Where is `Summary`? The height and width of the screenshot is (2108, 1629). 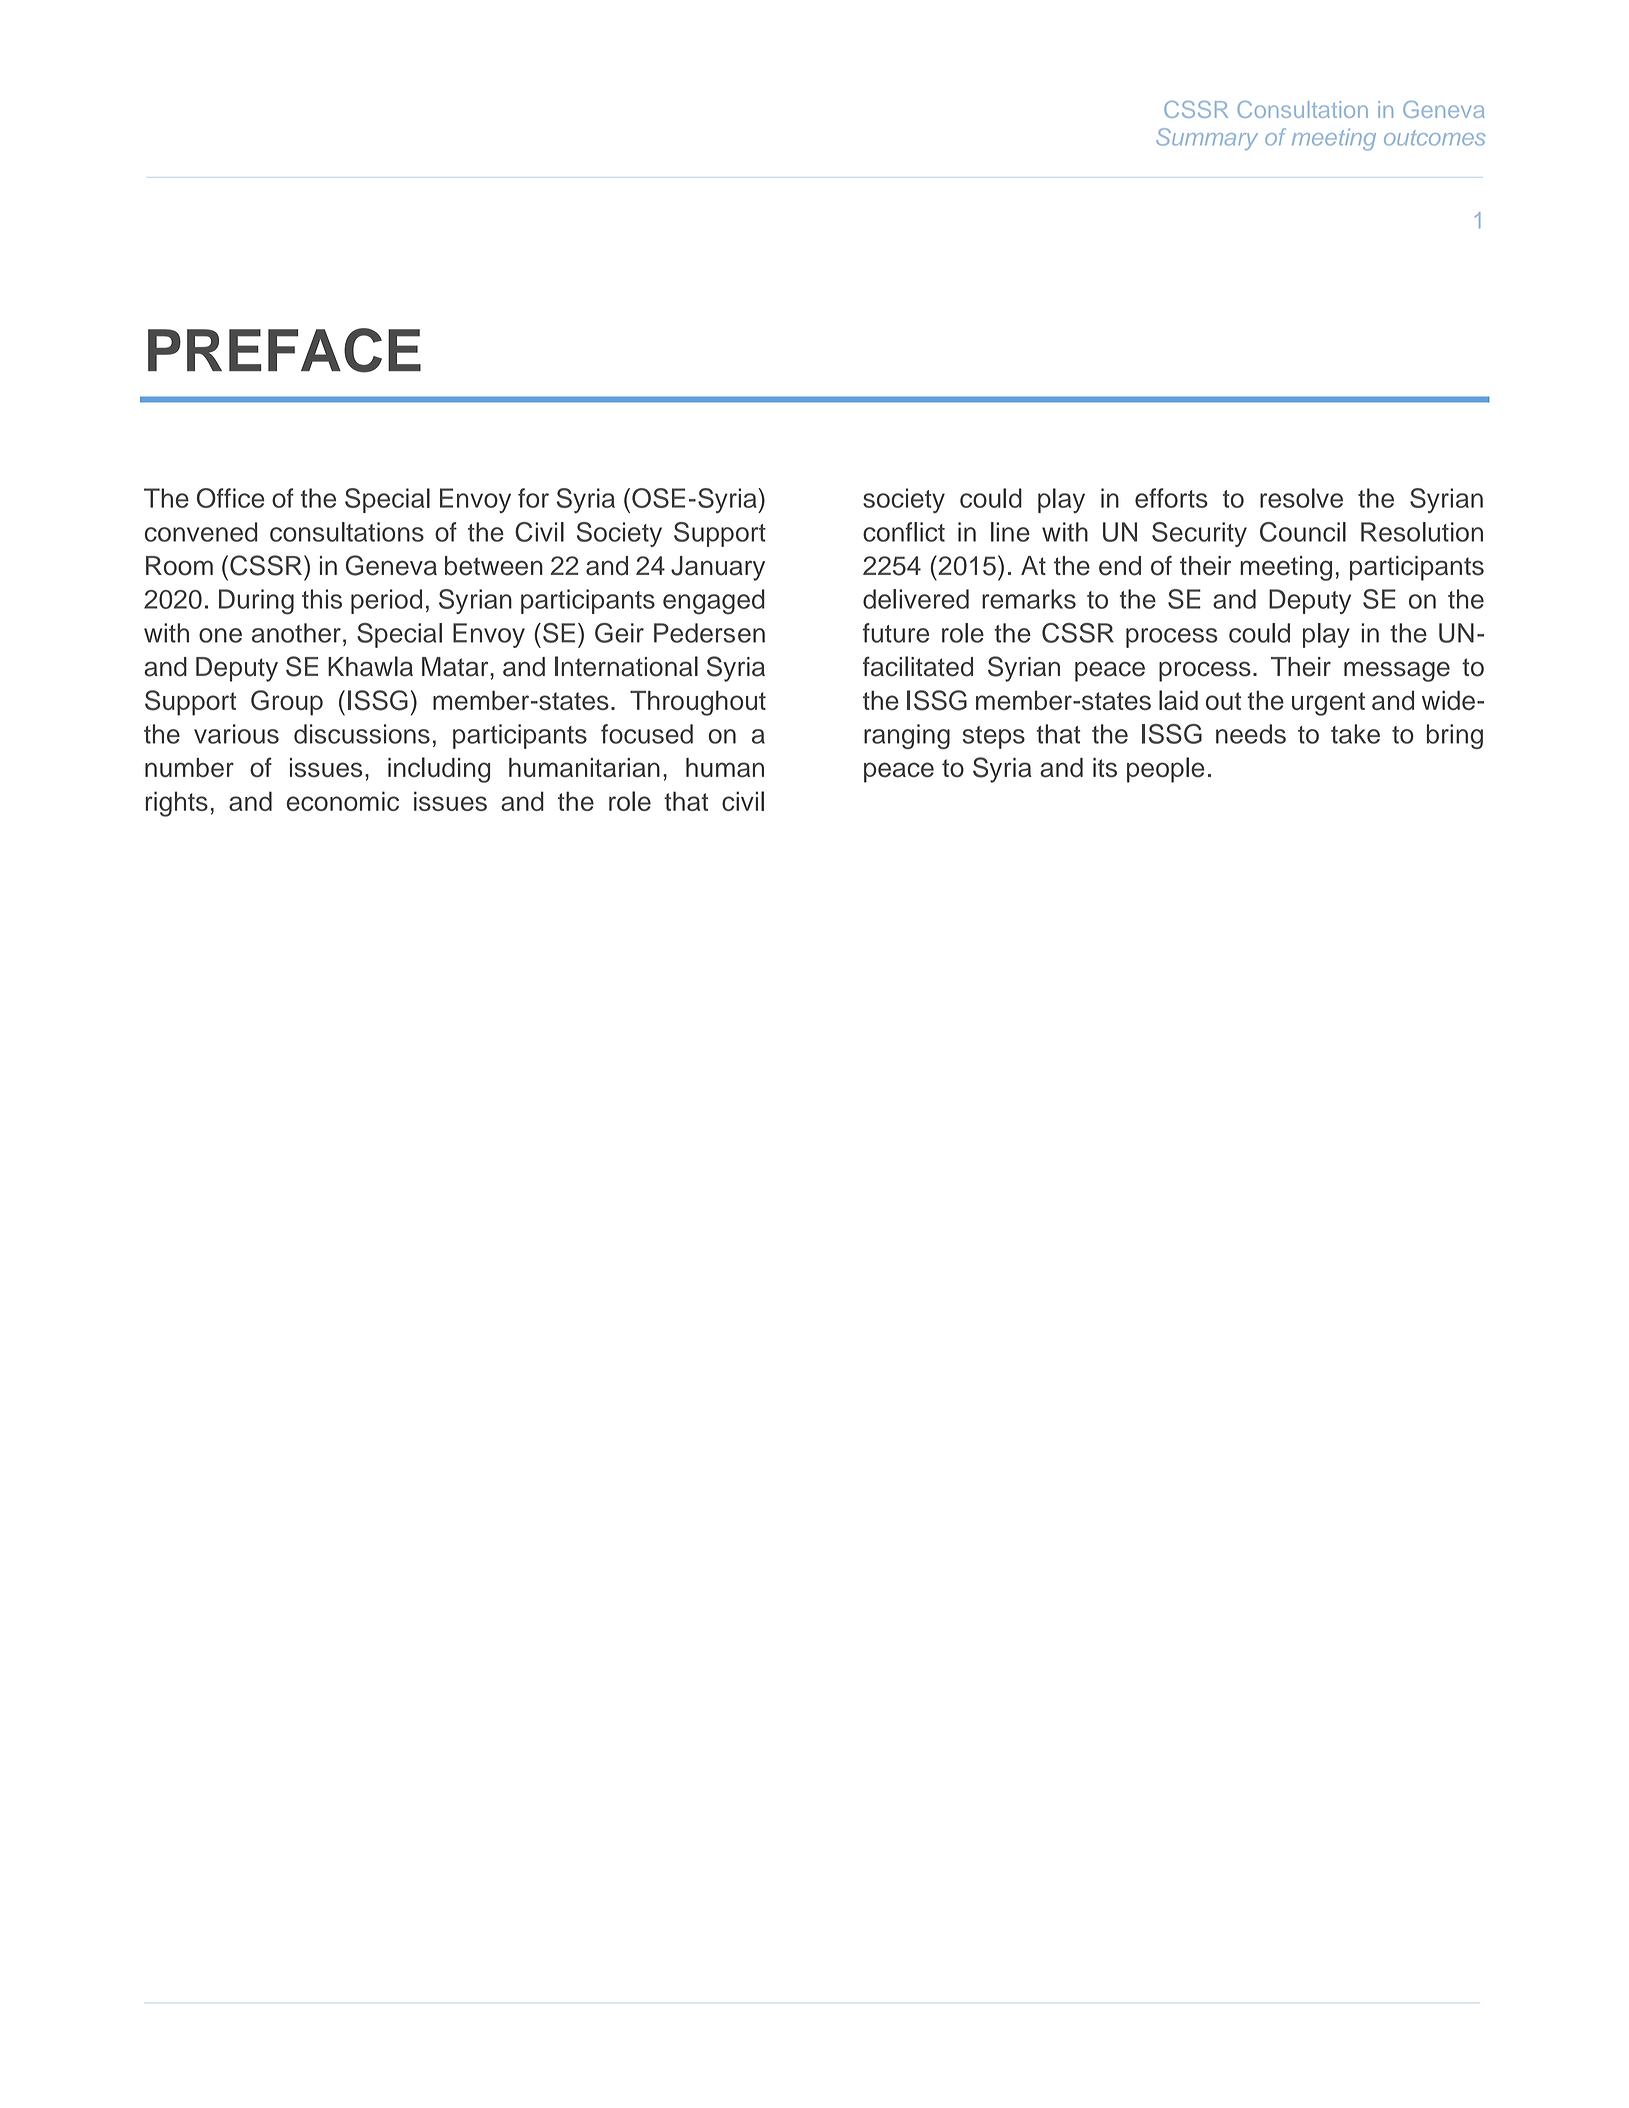
Summary is located at coordinates (1207, 139).
